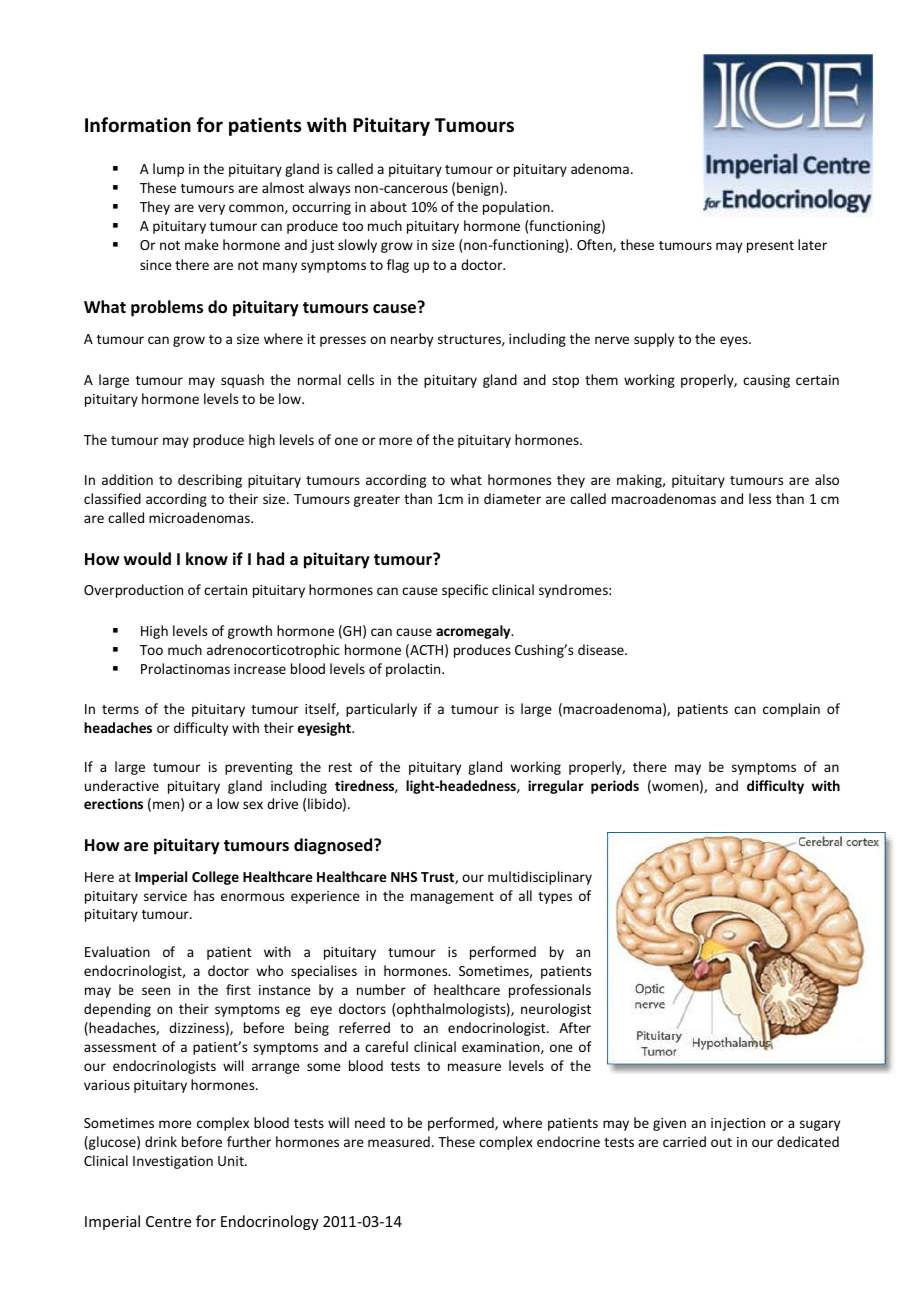  I want to click on Investigation, so click(173, 1162).
